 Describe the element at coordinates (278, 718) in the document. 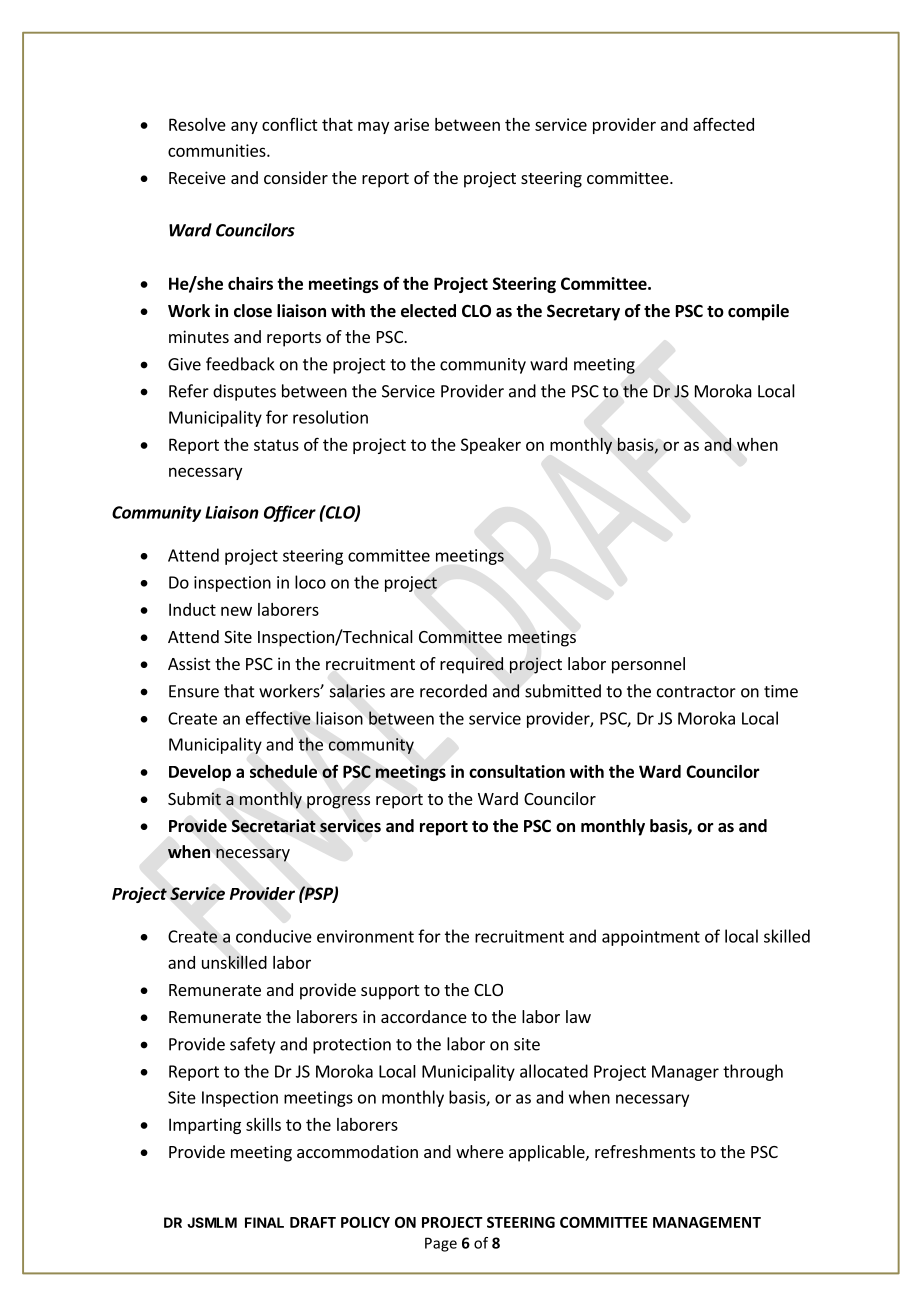

I see `effective` at that location.
